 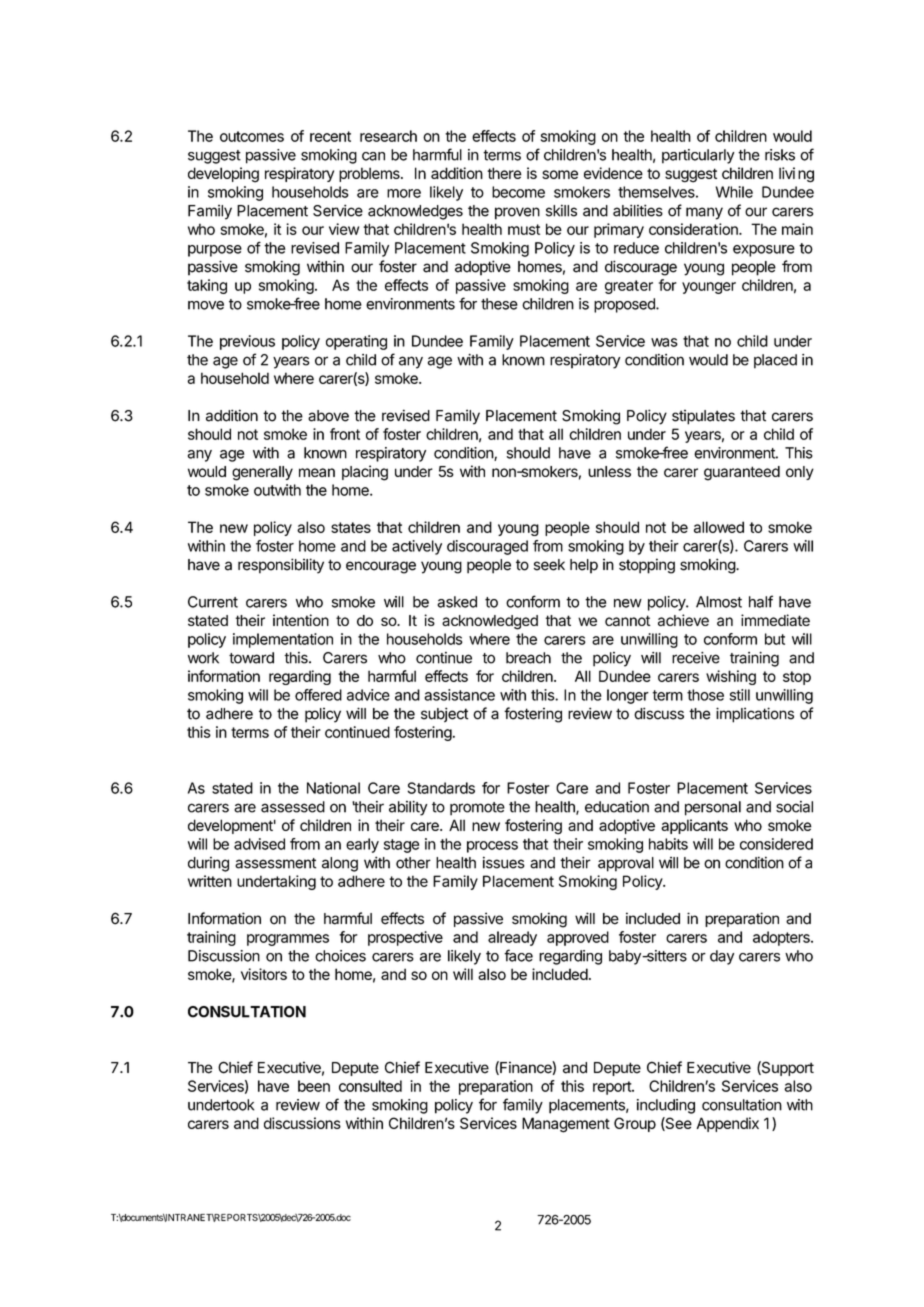 What do you see at coordinates (504, 173) in the screenshot?
I see `there` at bounding box center [504, 173].
